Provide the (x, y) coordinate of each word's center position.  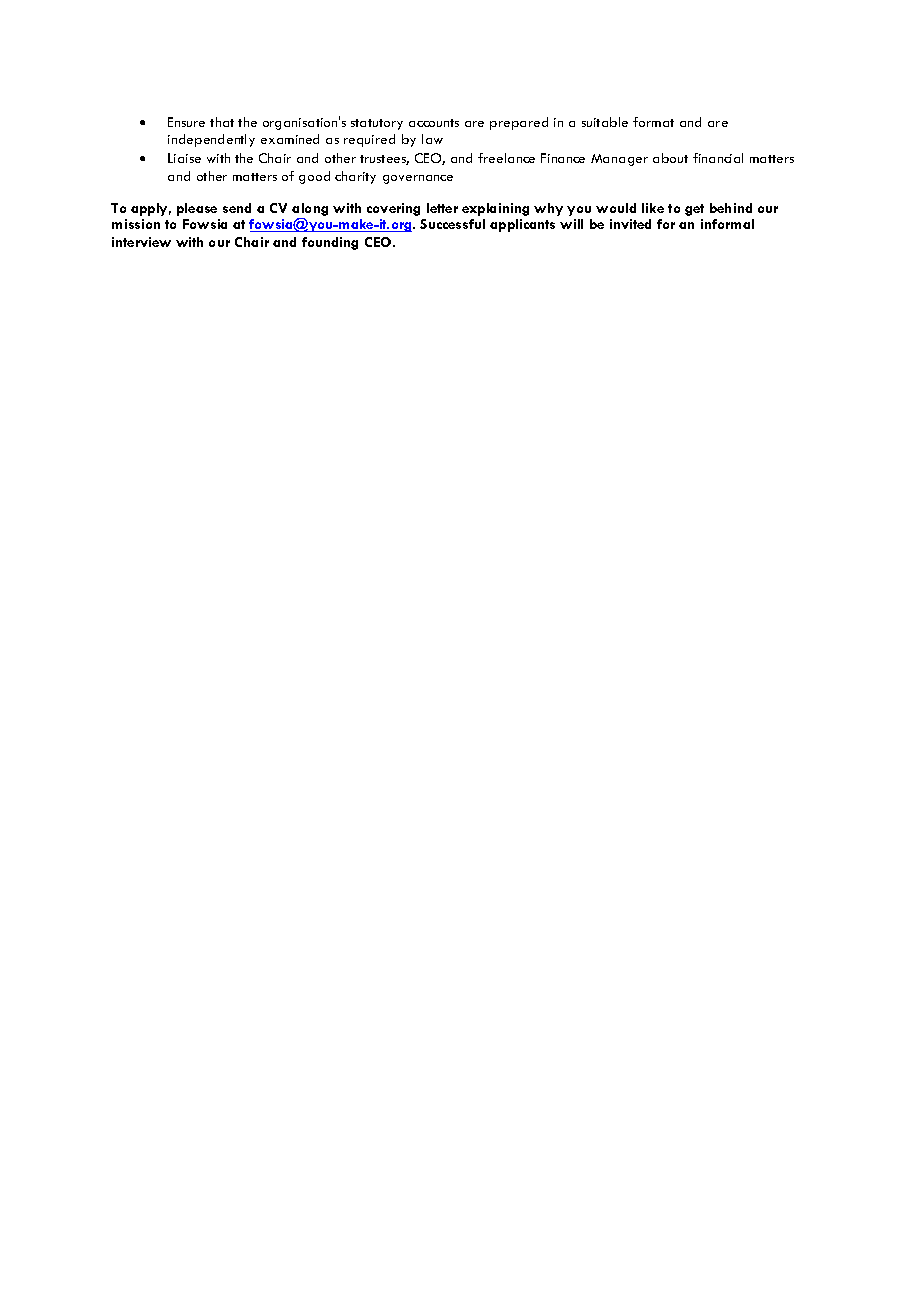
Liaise (184, 158)
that (222, 122)
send (237, 208)
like (653, 208)
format (653, 122)
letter (442, 208)
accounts (434, 123)
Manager (619, 160)
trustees (384, 160)
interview (141, 242)
